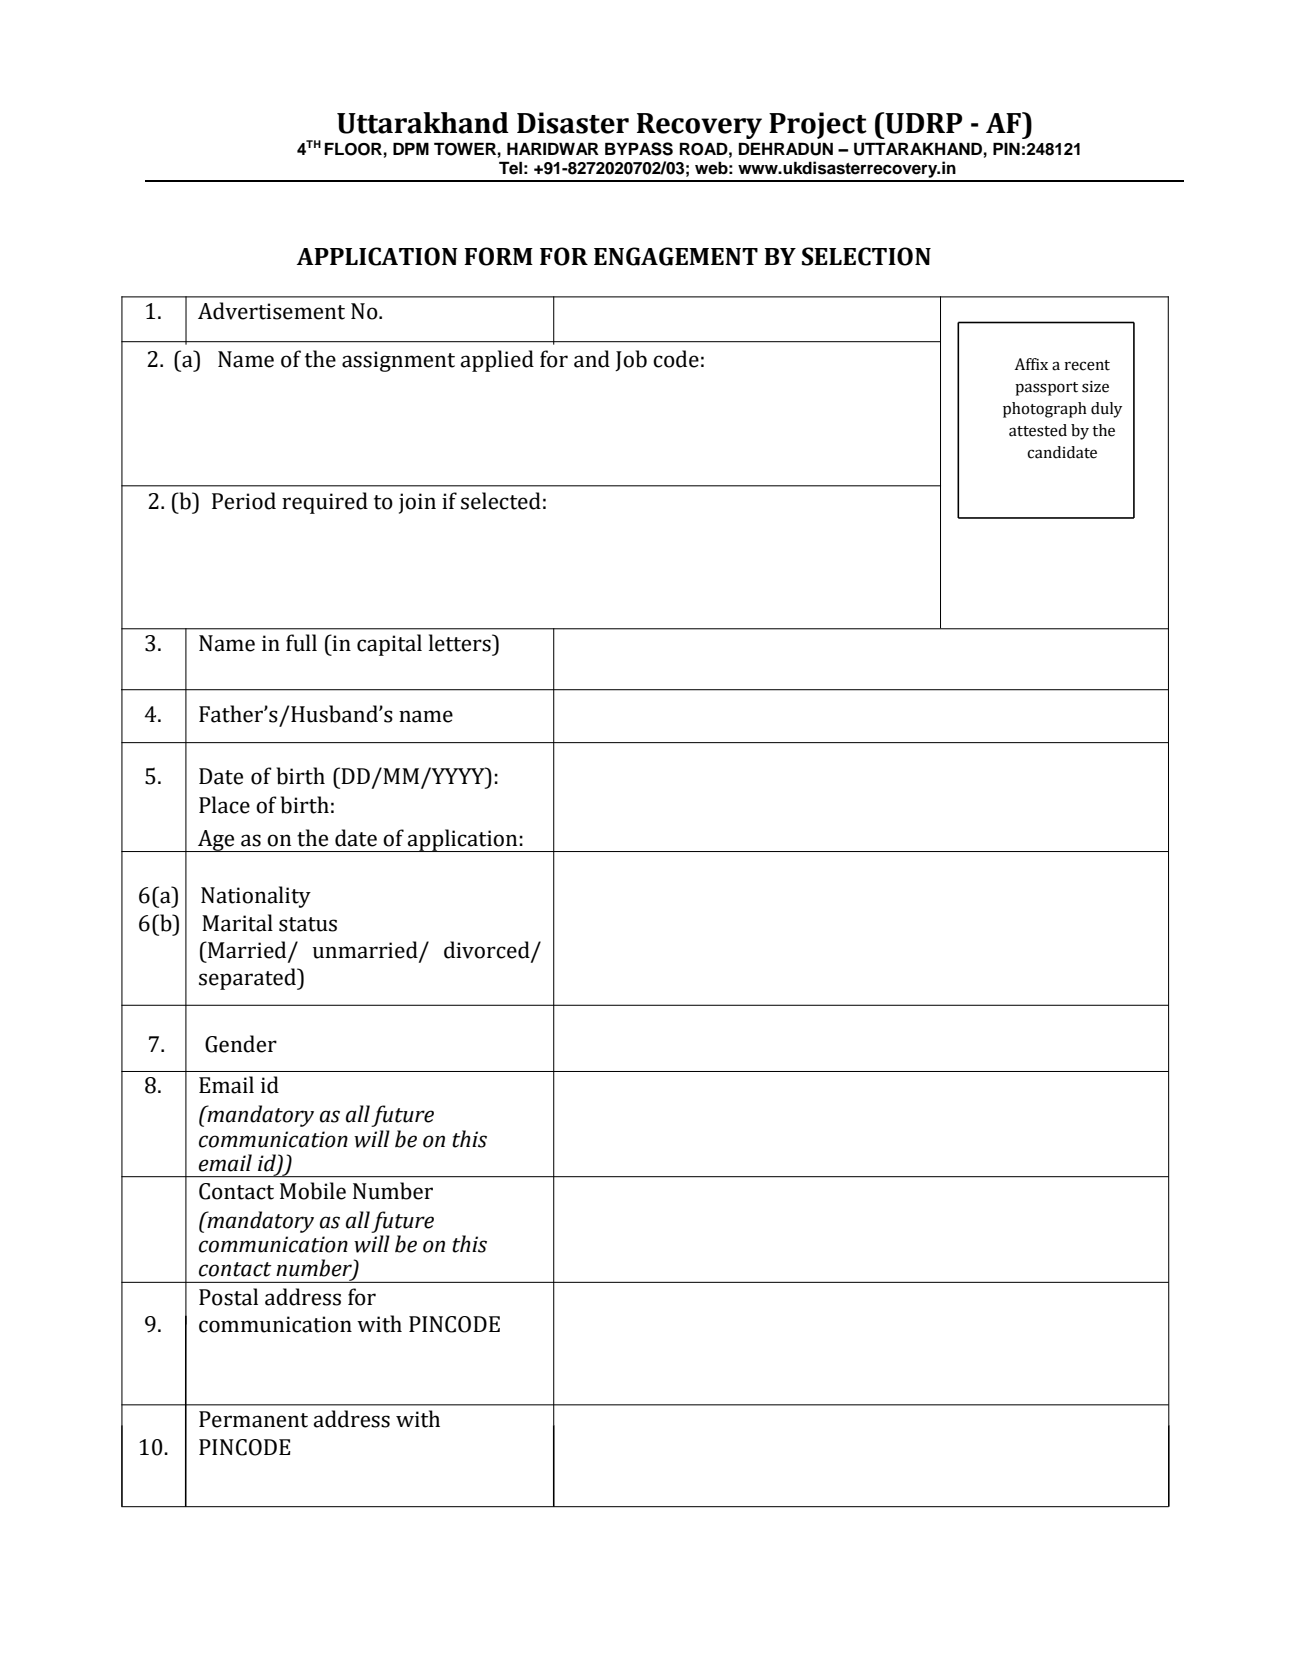 The height and width of the screenshot is (1670, 1290). What do you see at coordinates (411, 148) in the screenshot?
I see `DPM` at bounding box center [411, 148].
